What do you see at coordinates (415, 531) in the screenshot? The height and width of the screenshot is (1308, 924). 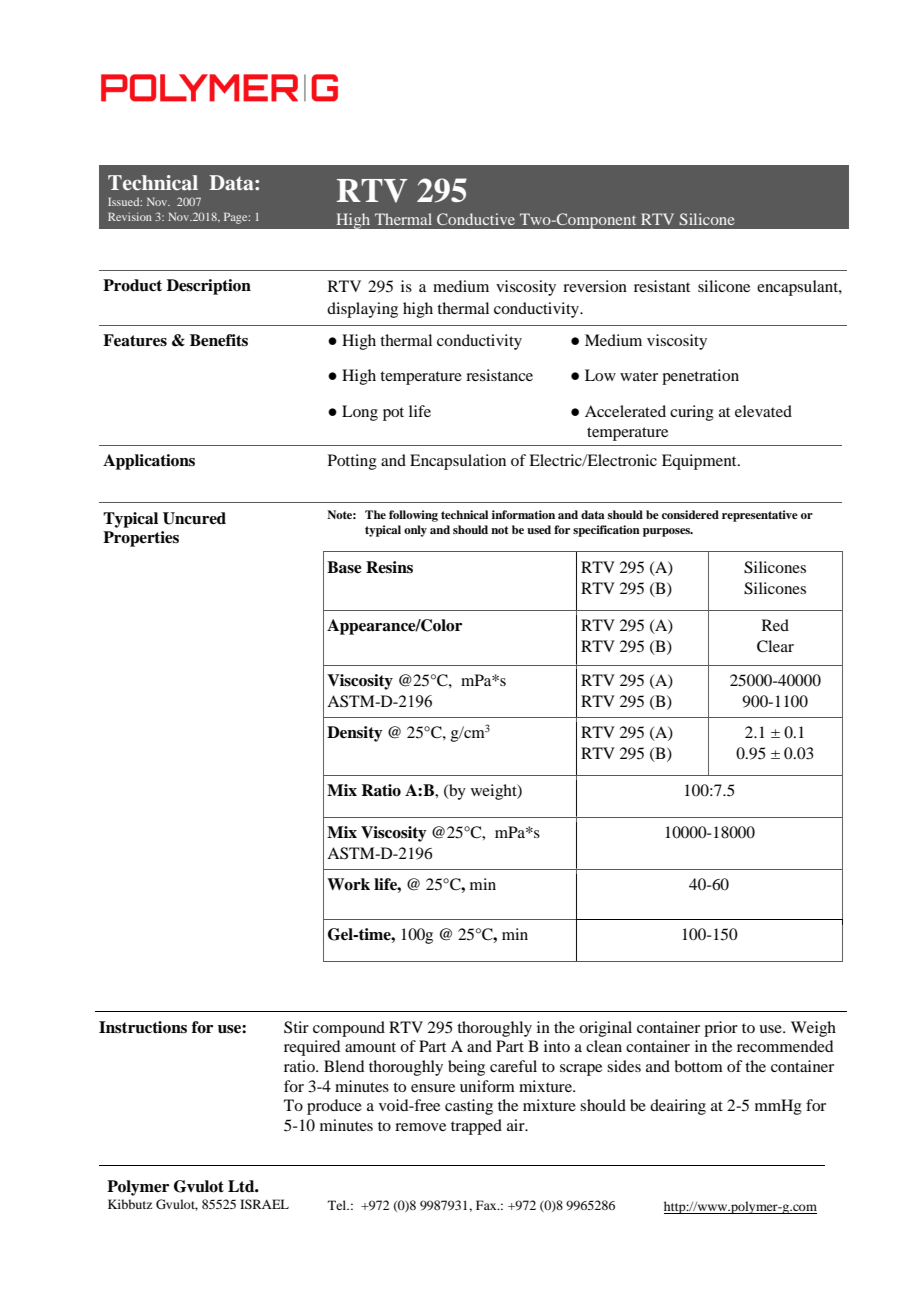 I see `only` at bounding box center [415, 531].
